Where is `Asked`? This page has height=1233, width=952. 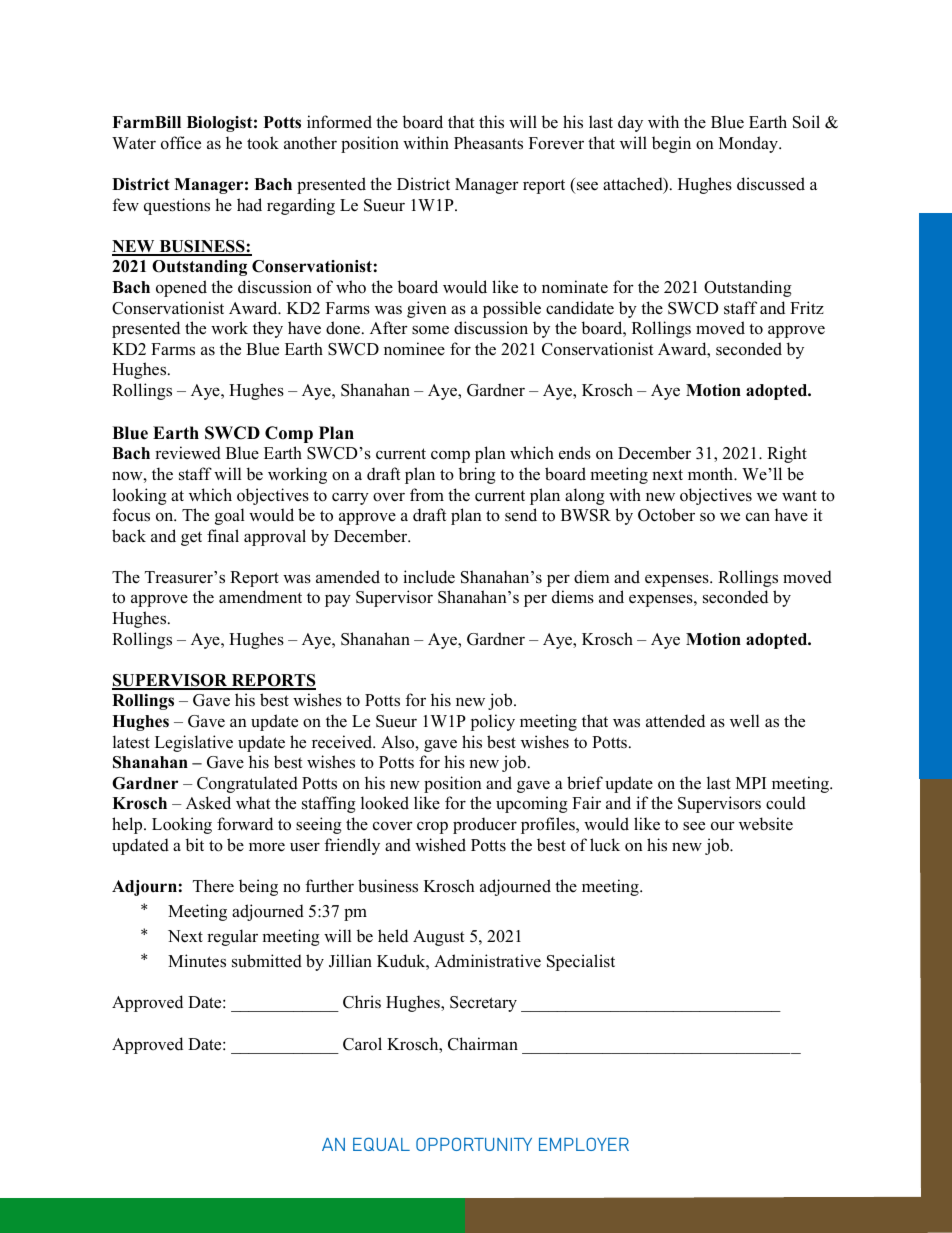 Asked is located at coordinates (208, 803).
